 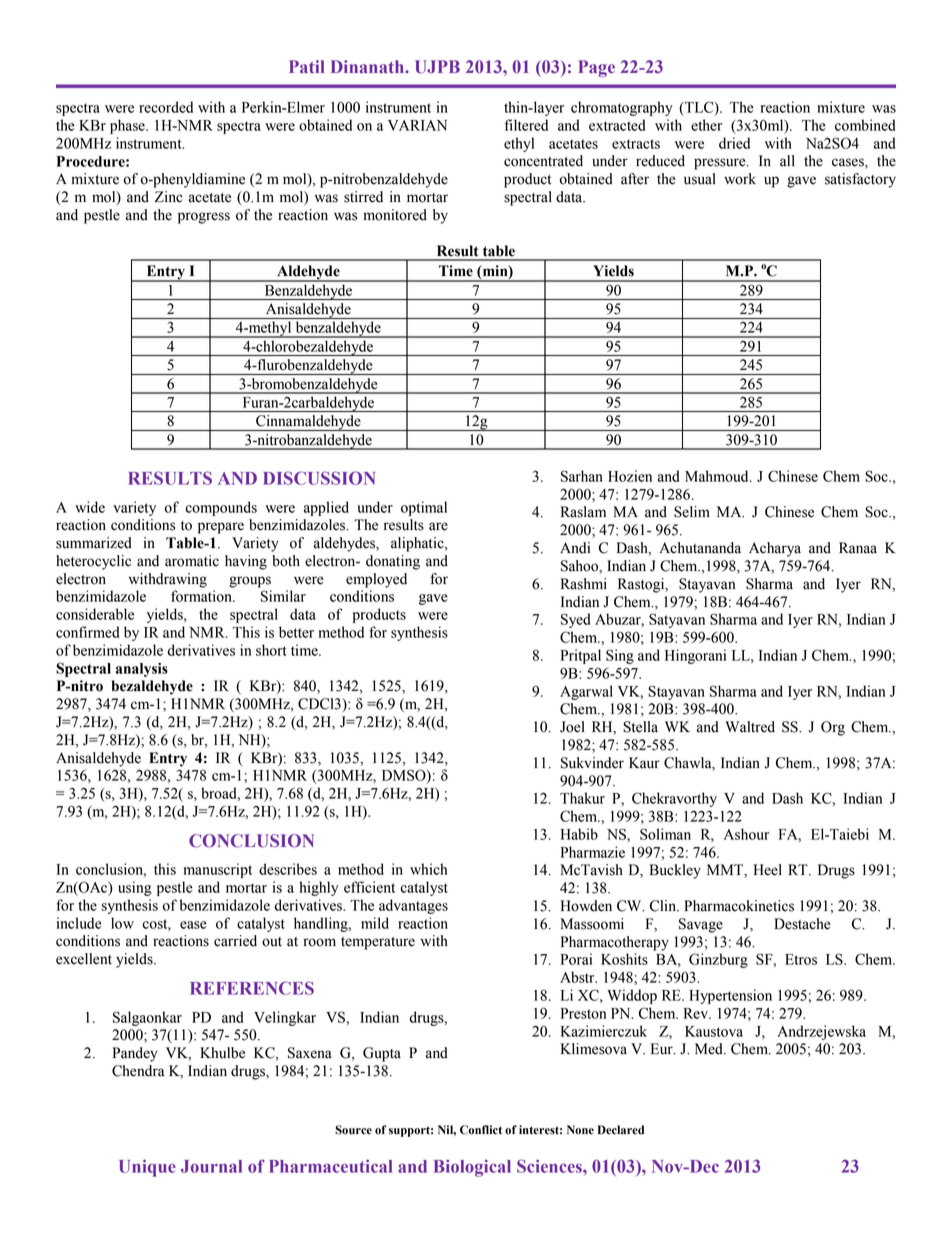 I want to click on Conflict, so click(x=481, y=1130).
